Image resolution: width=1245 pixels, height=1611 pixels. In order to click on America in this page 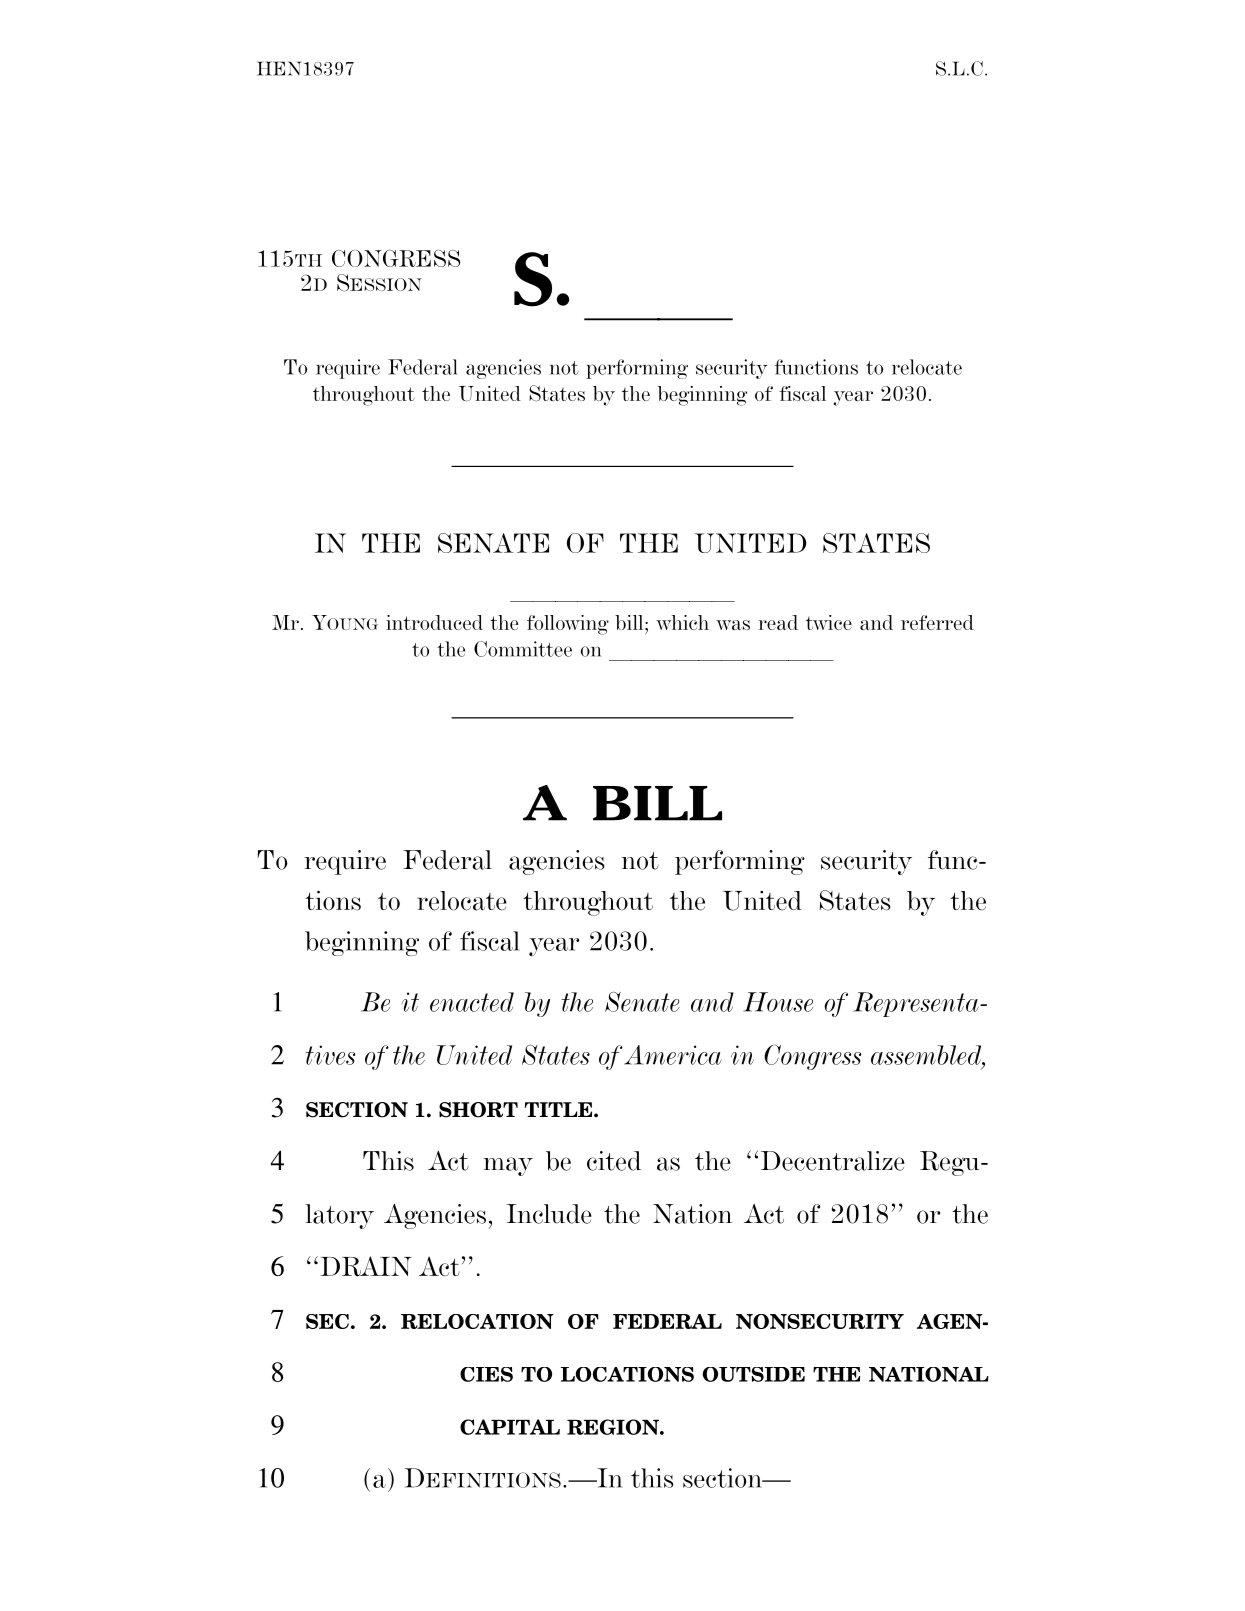, I will do `click(673, 1055)`.
